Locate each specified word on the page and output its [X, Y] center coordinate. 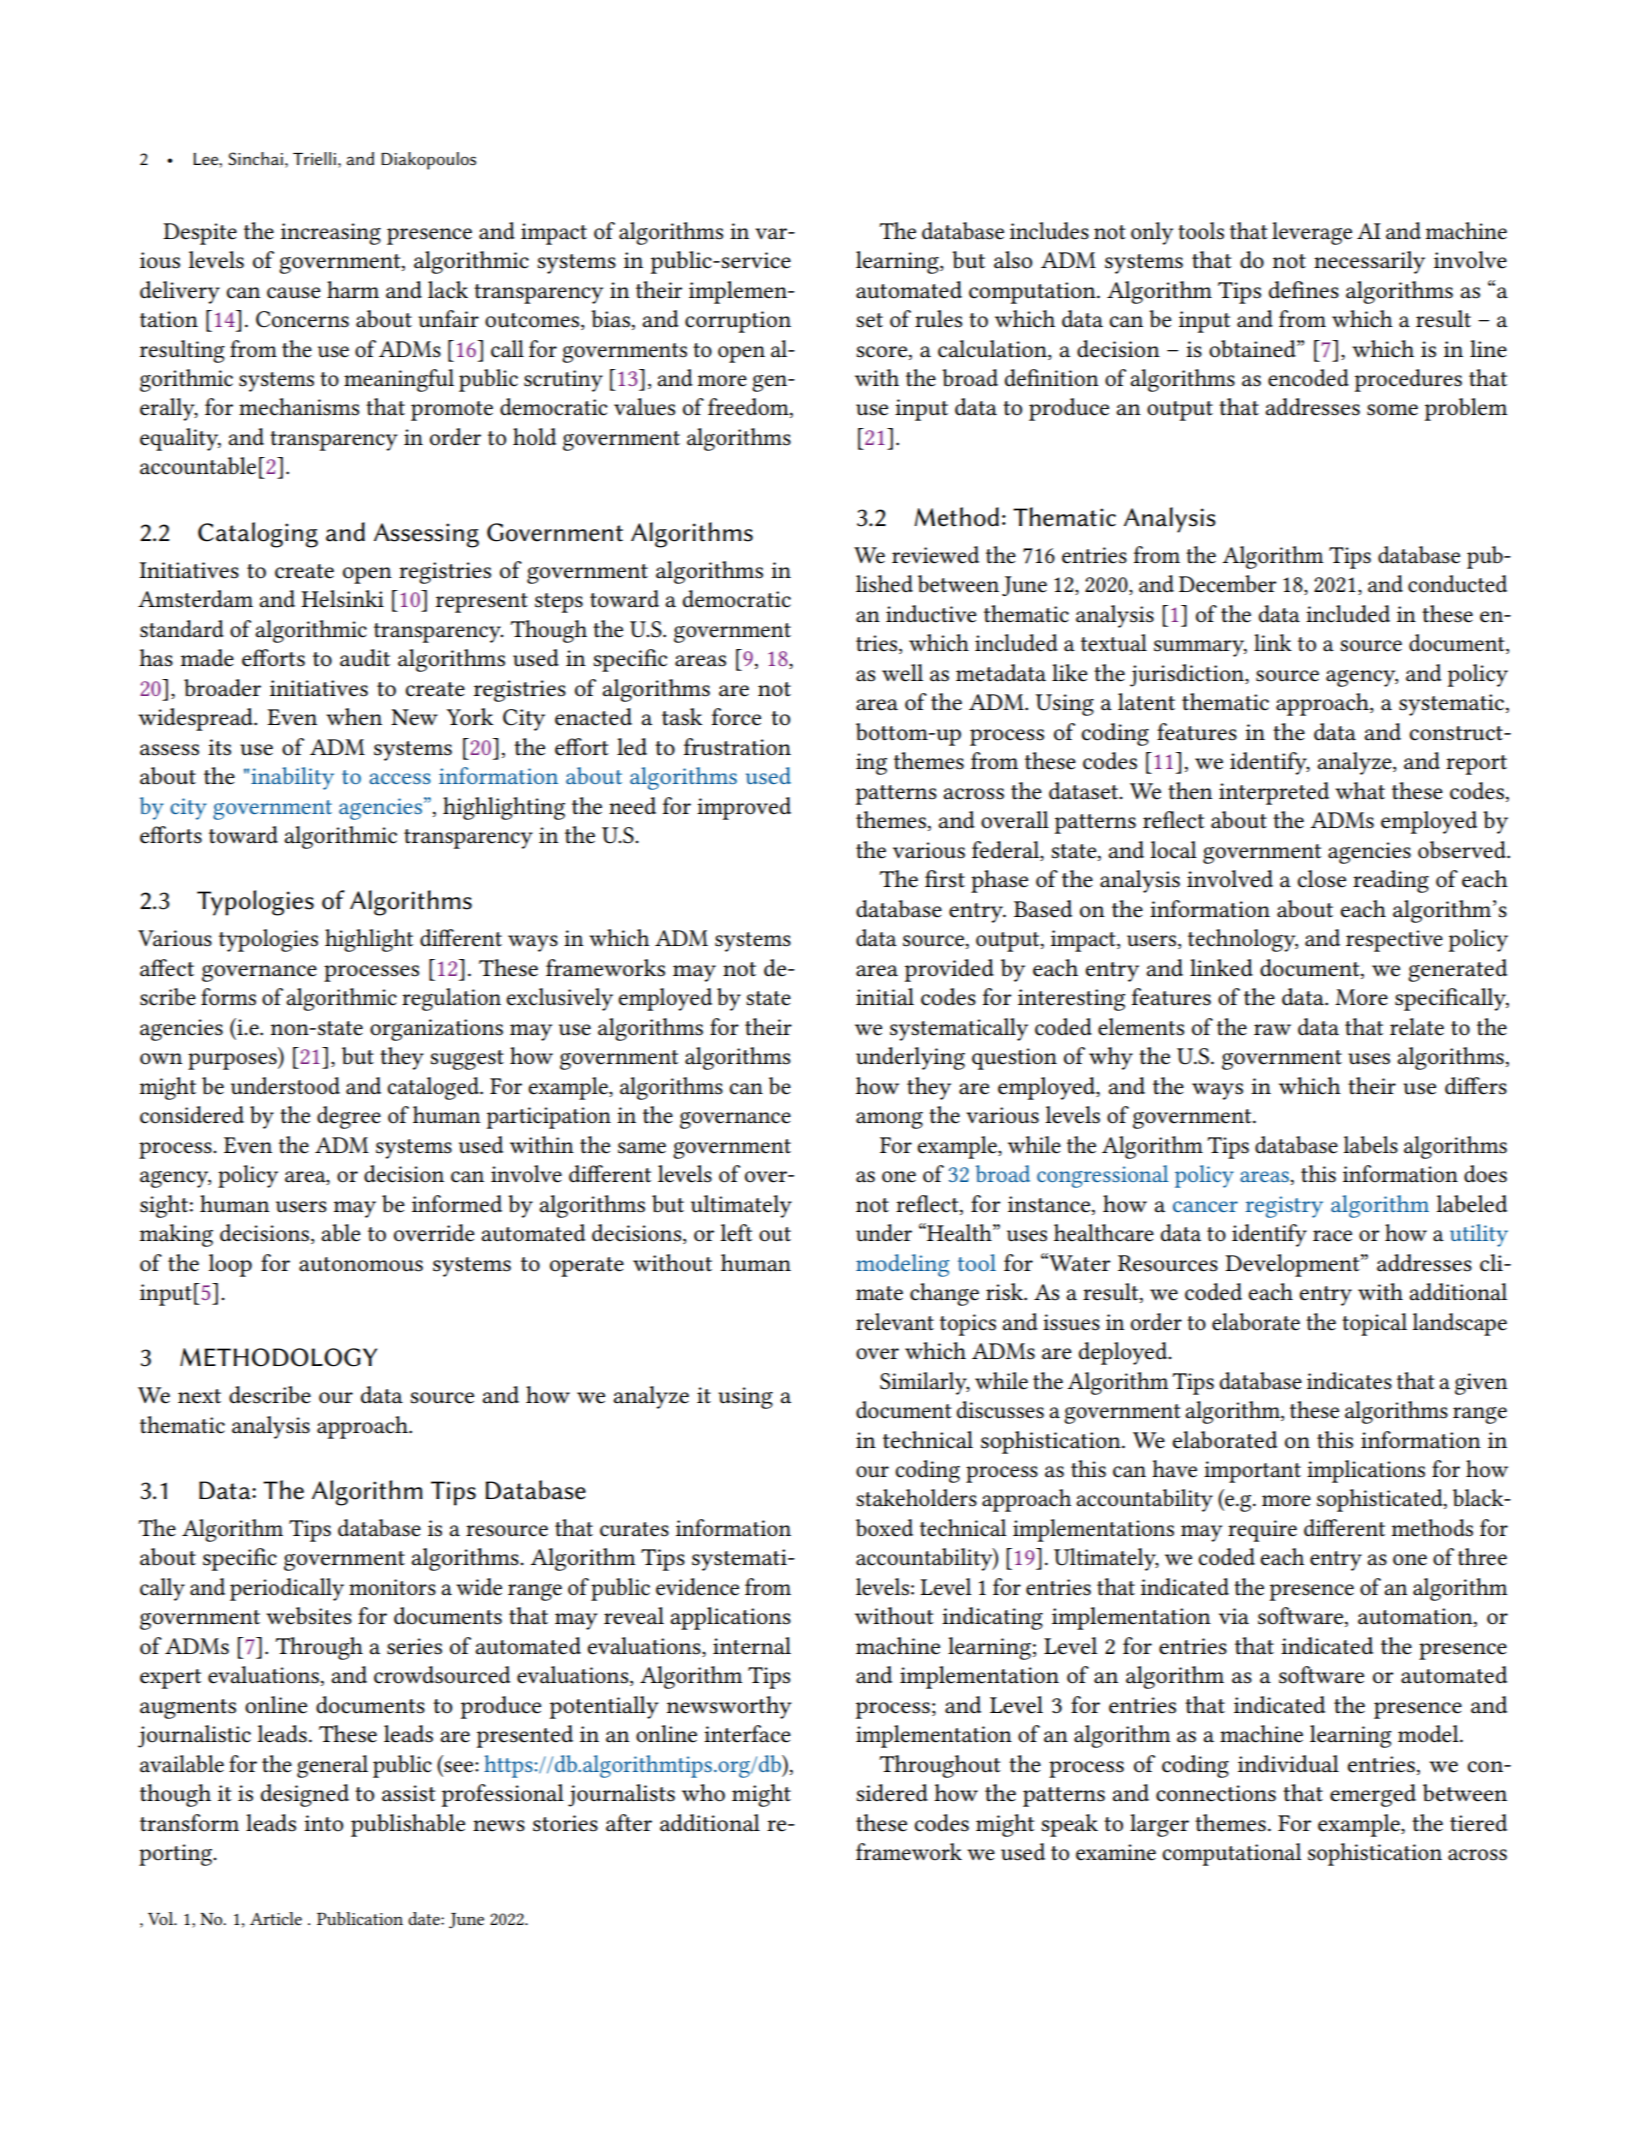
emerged [1373, 1795]
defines [1304, 290]
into [323, 1823]
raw [1272, 1030]
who [703, 1793]
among [889, 1120]
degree [349, 1117]
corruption [738, 322]
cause [294, 293]
